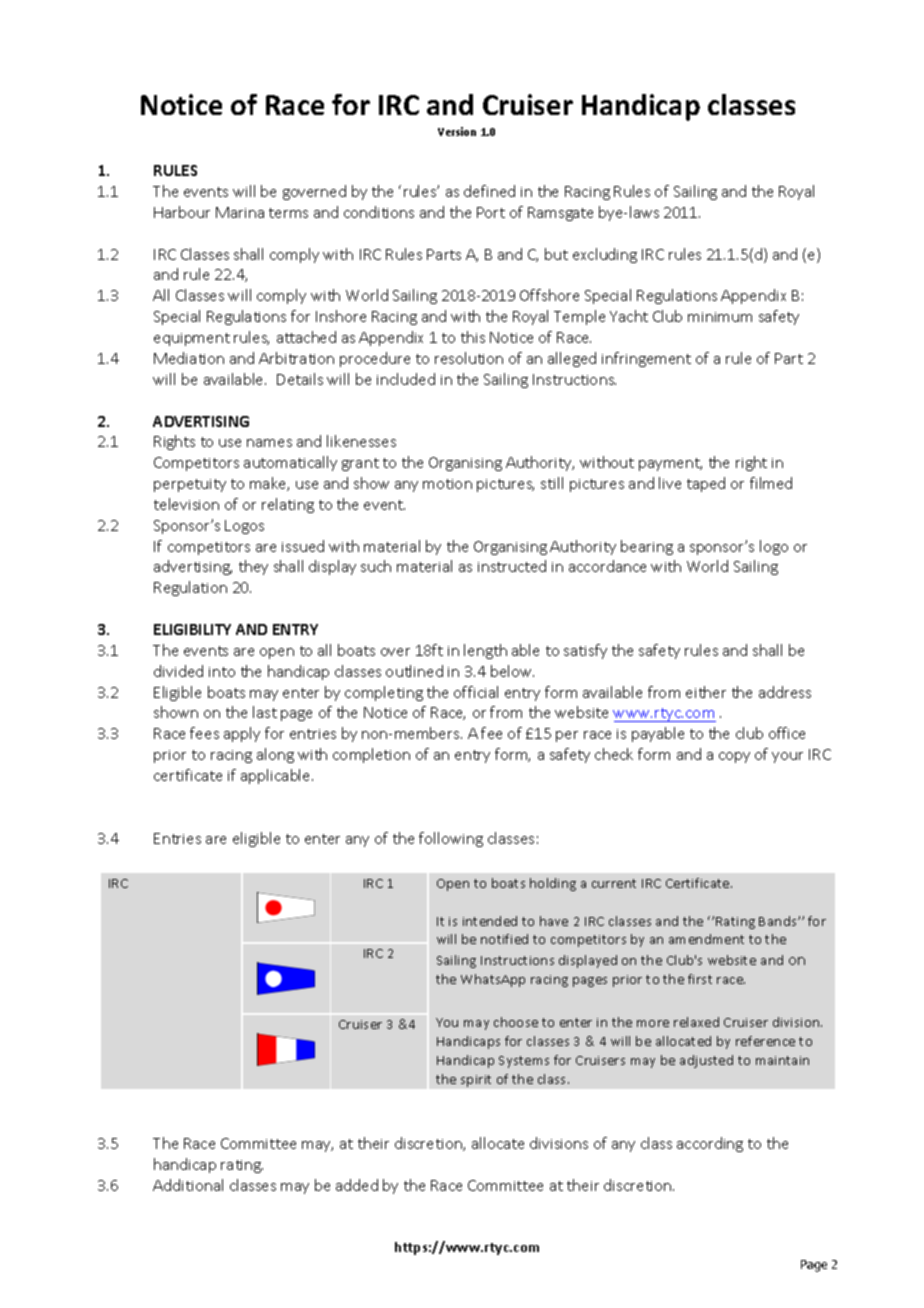 The width and height of the image is (924, 1308). Describe the element at coordinates (710, 1144) in the image. I see `according` at that location.
